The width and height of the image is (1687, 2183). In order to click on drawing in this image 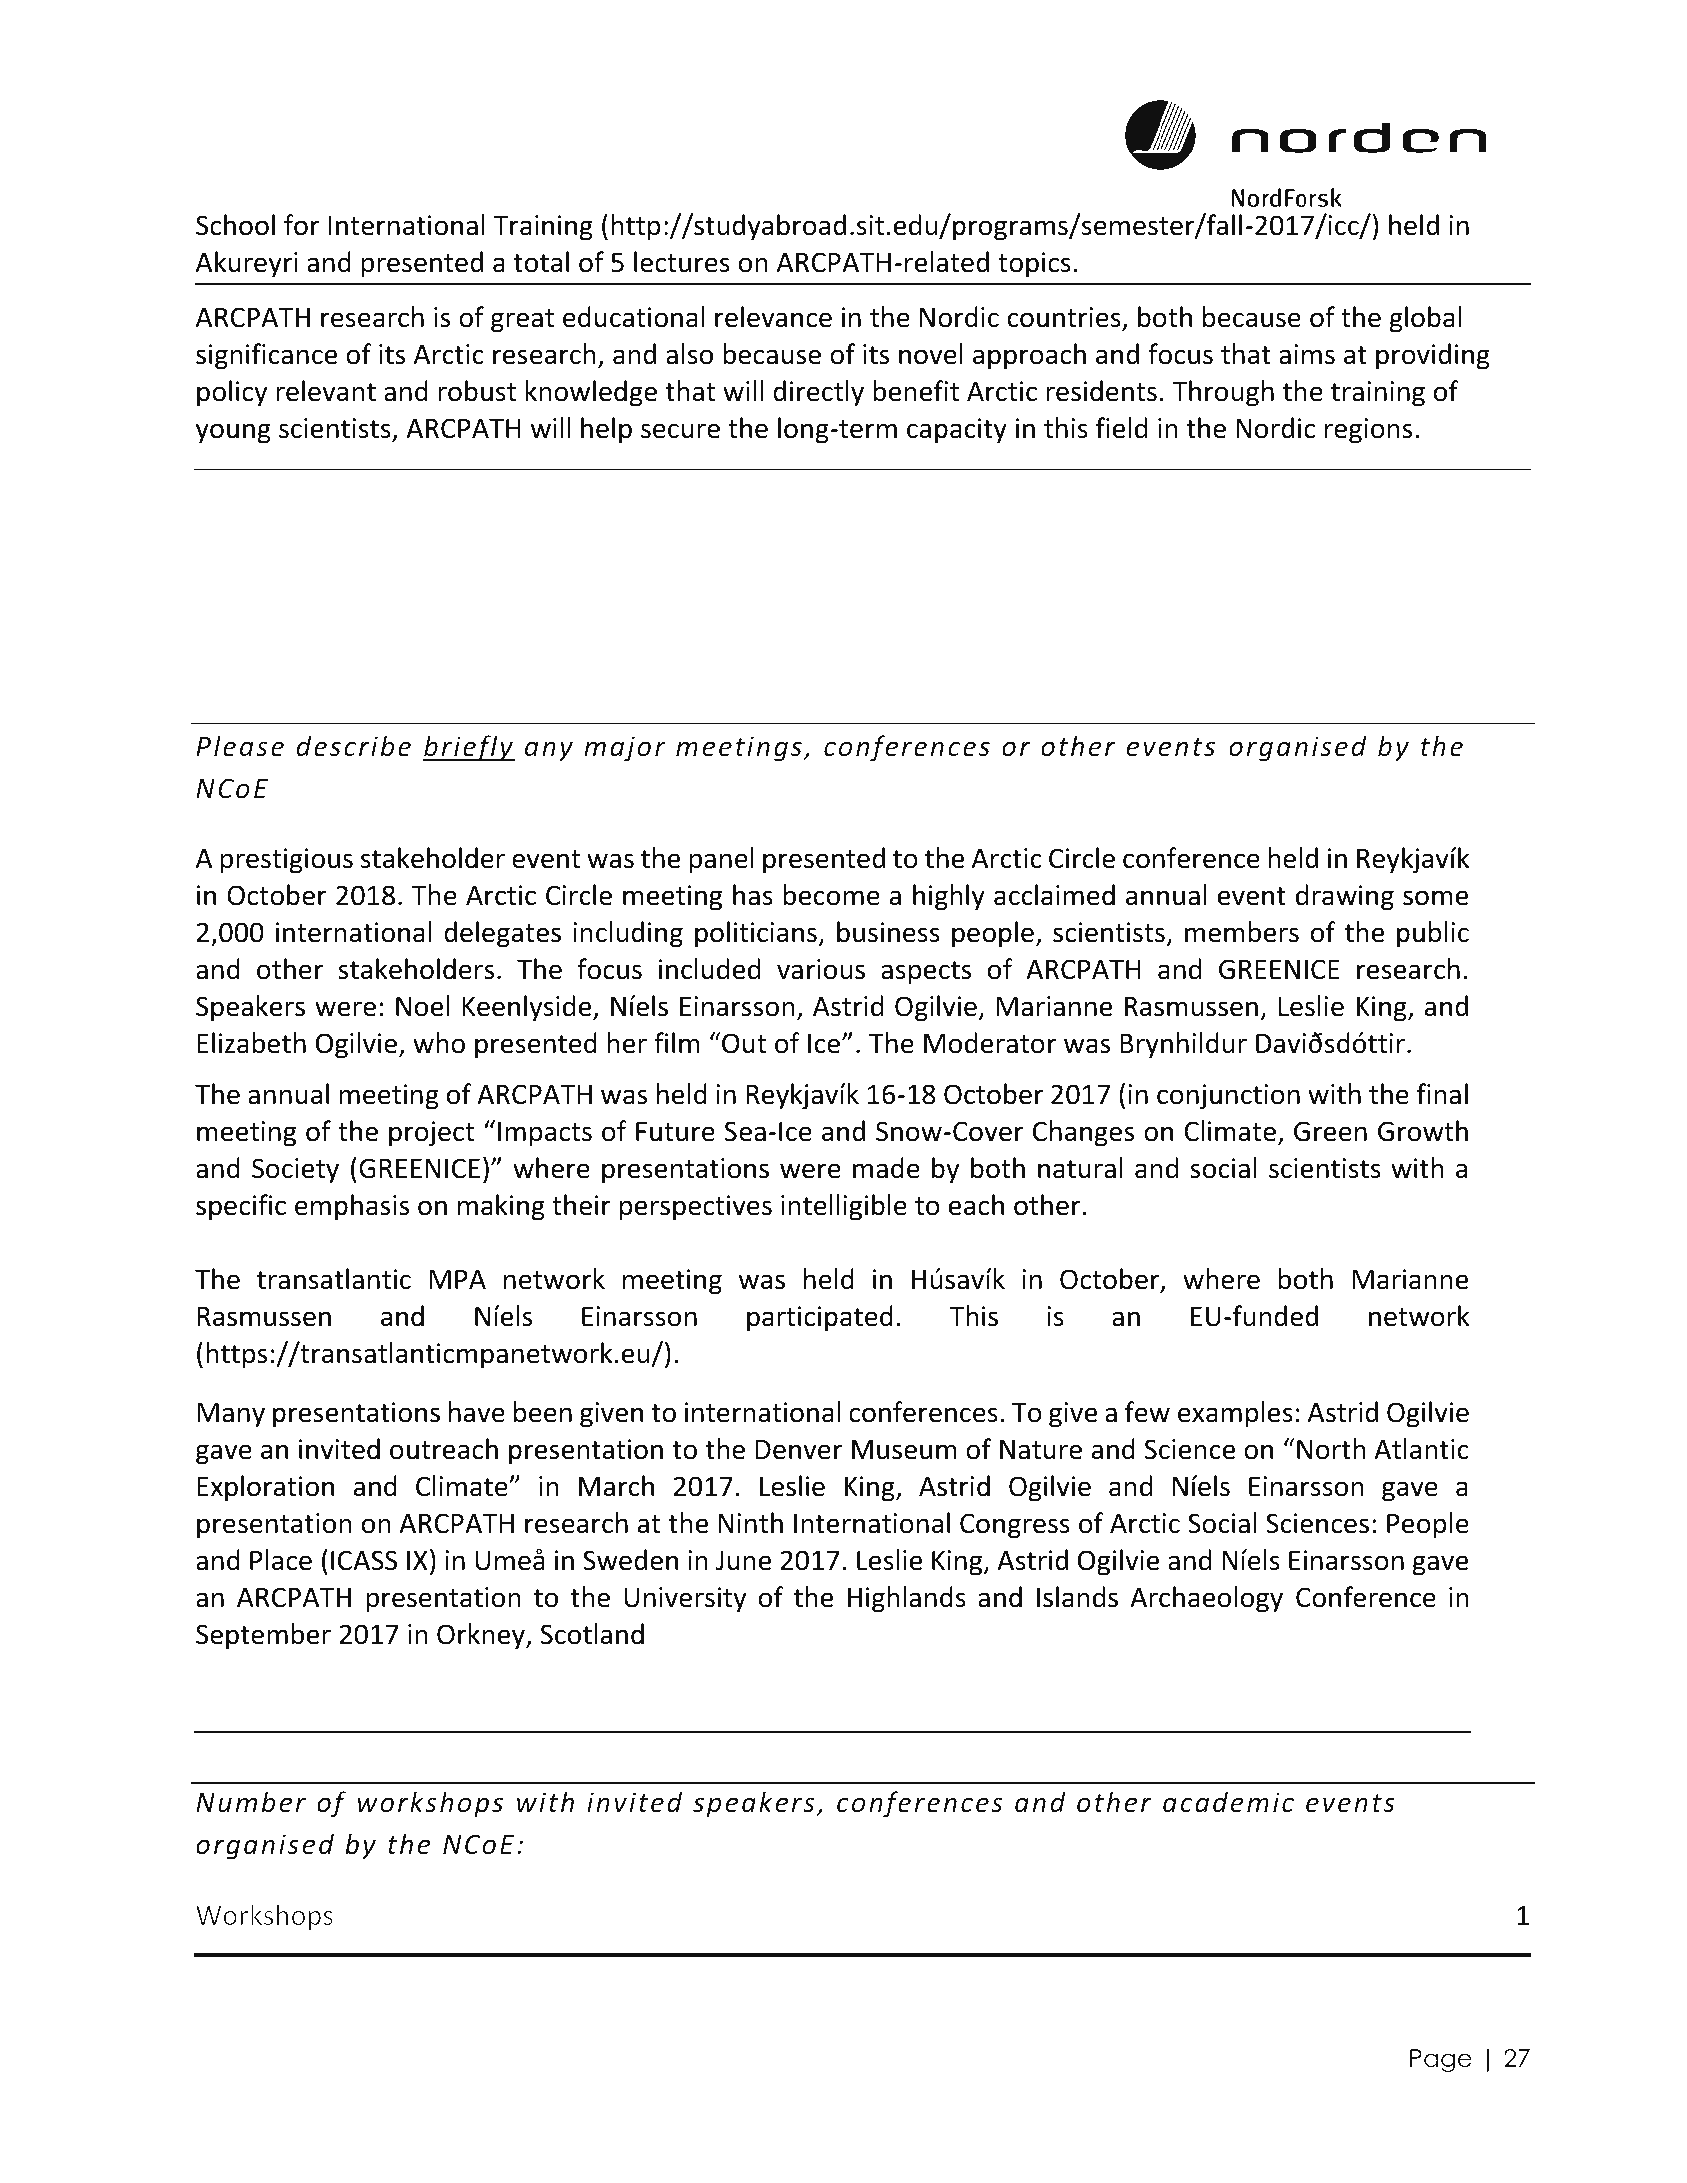, I will do `click(1345, 897)`.
